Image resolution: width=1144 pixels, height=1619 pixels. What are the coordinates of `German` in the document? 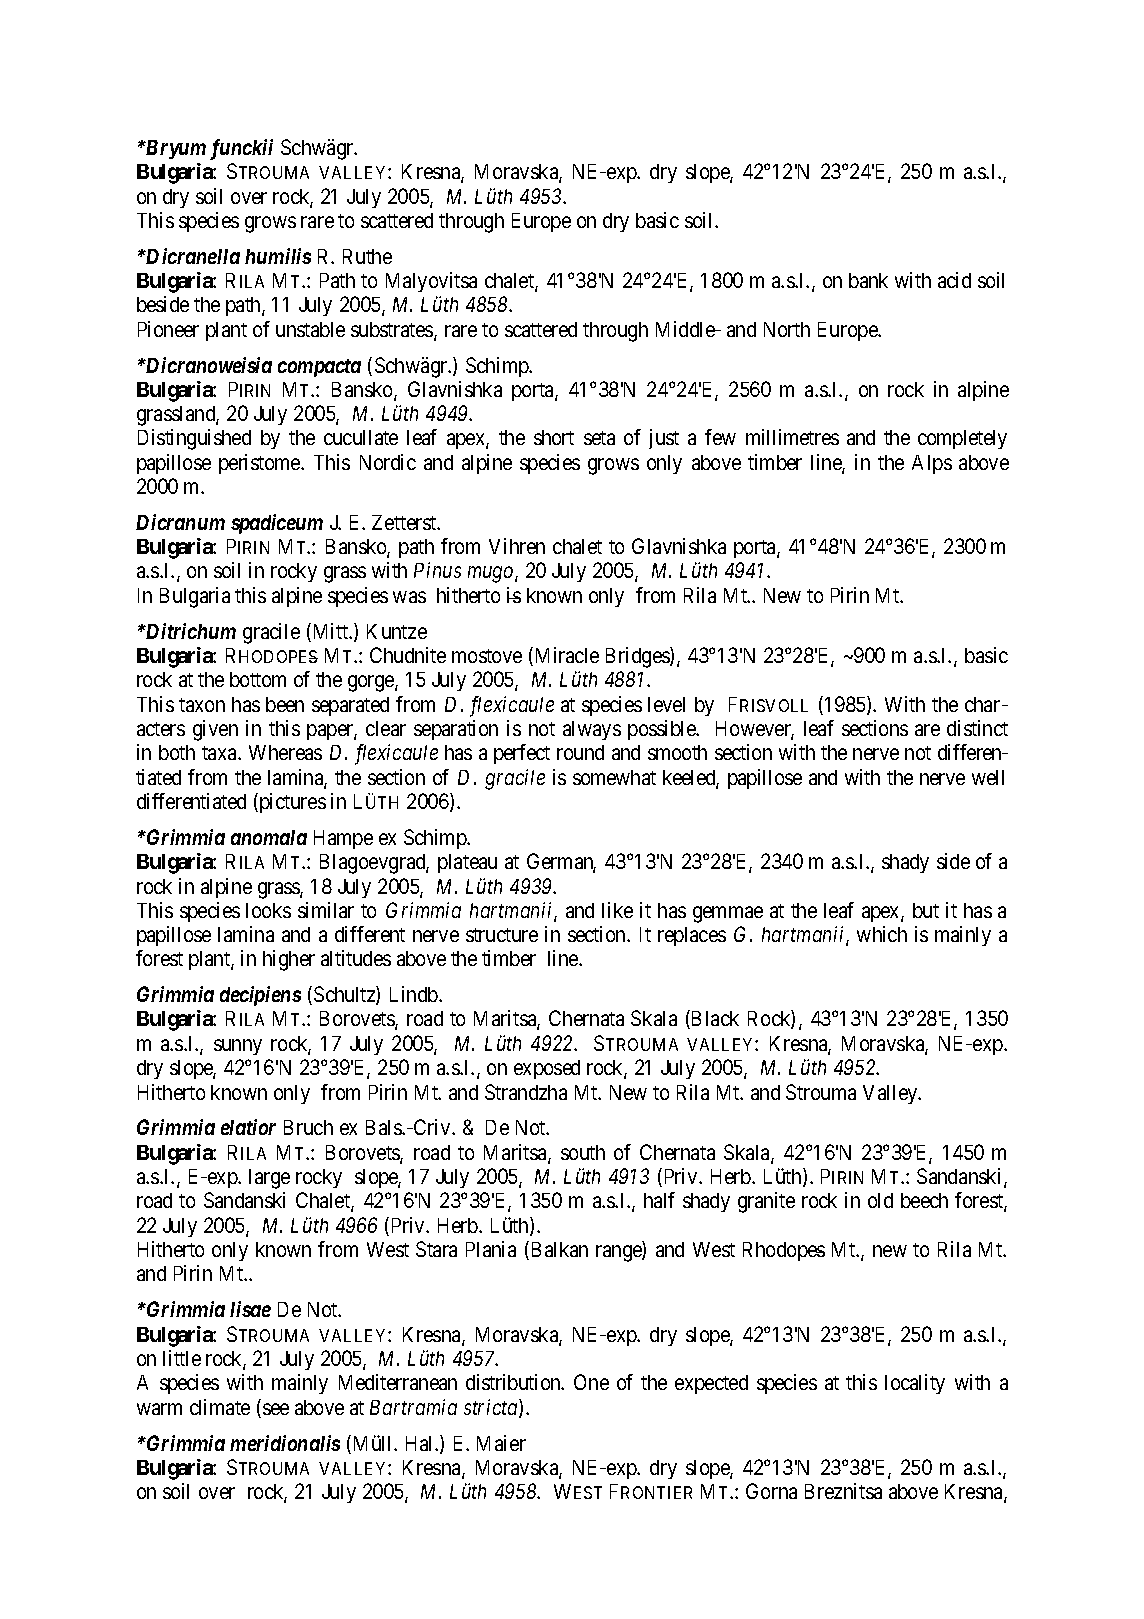 It's located at (561, 862).
